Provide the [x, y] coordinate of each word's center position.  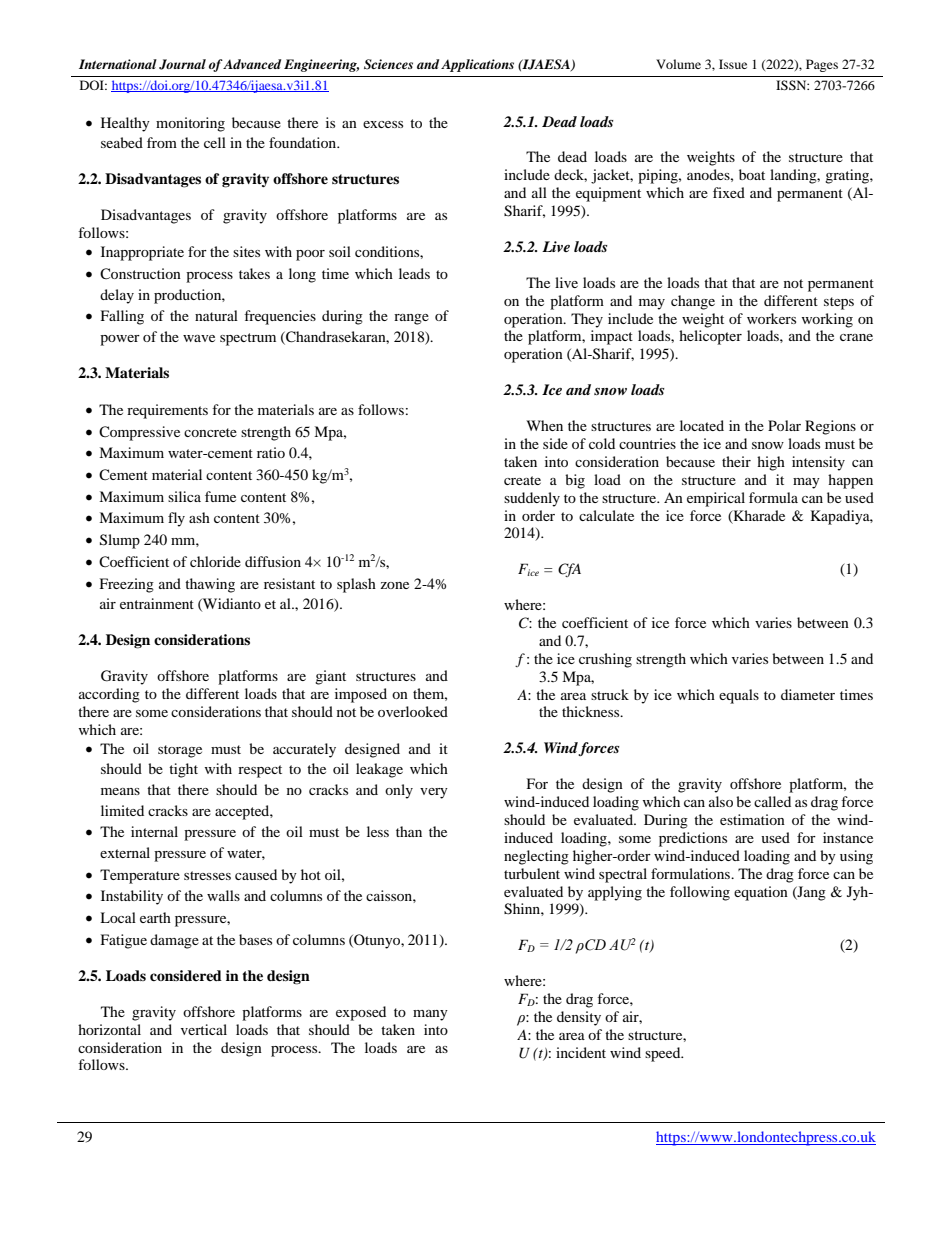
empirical [716, 499]
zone [394, 585]
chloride [215, 561]
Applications [477, 65]
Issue [733, 64]
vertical [204, 1029]
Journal [182, 64]
